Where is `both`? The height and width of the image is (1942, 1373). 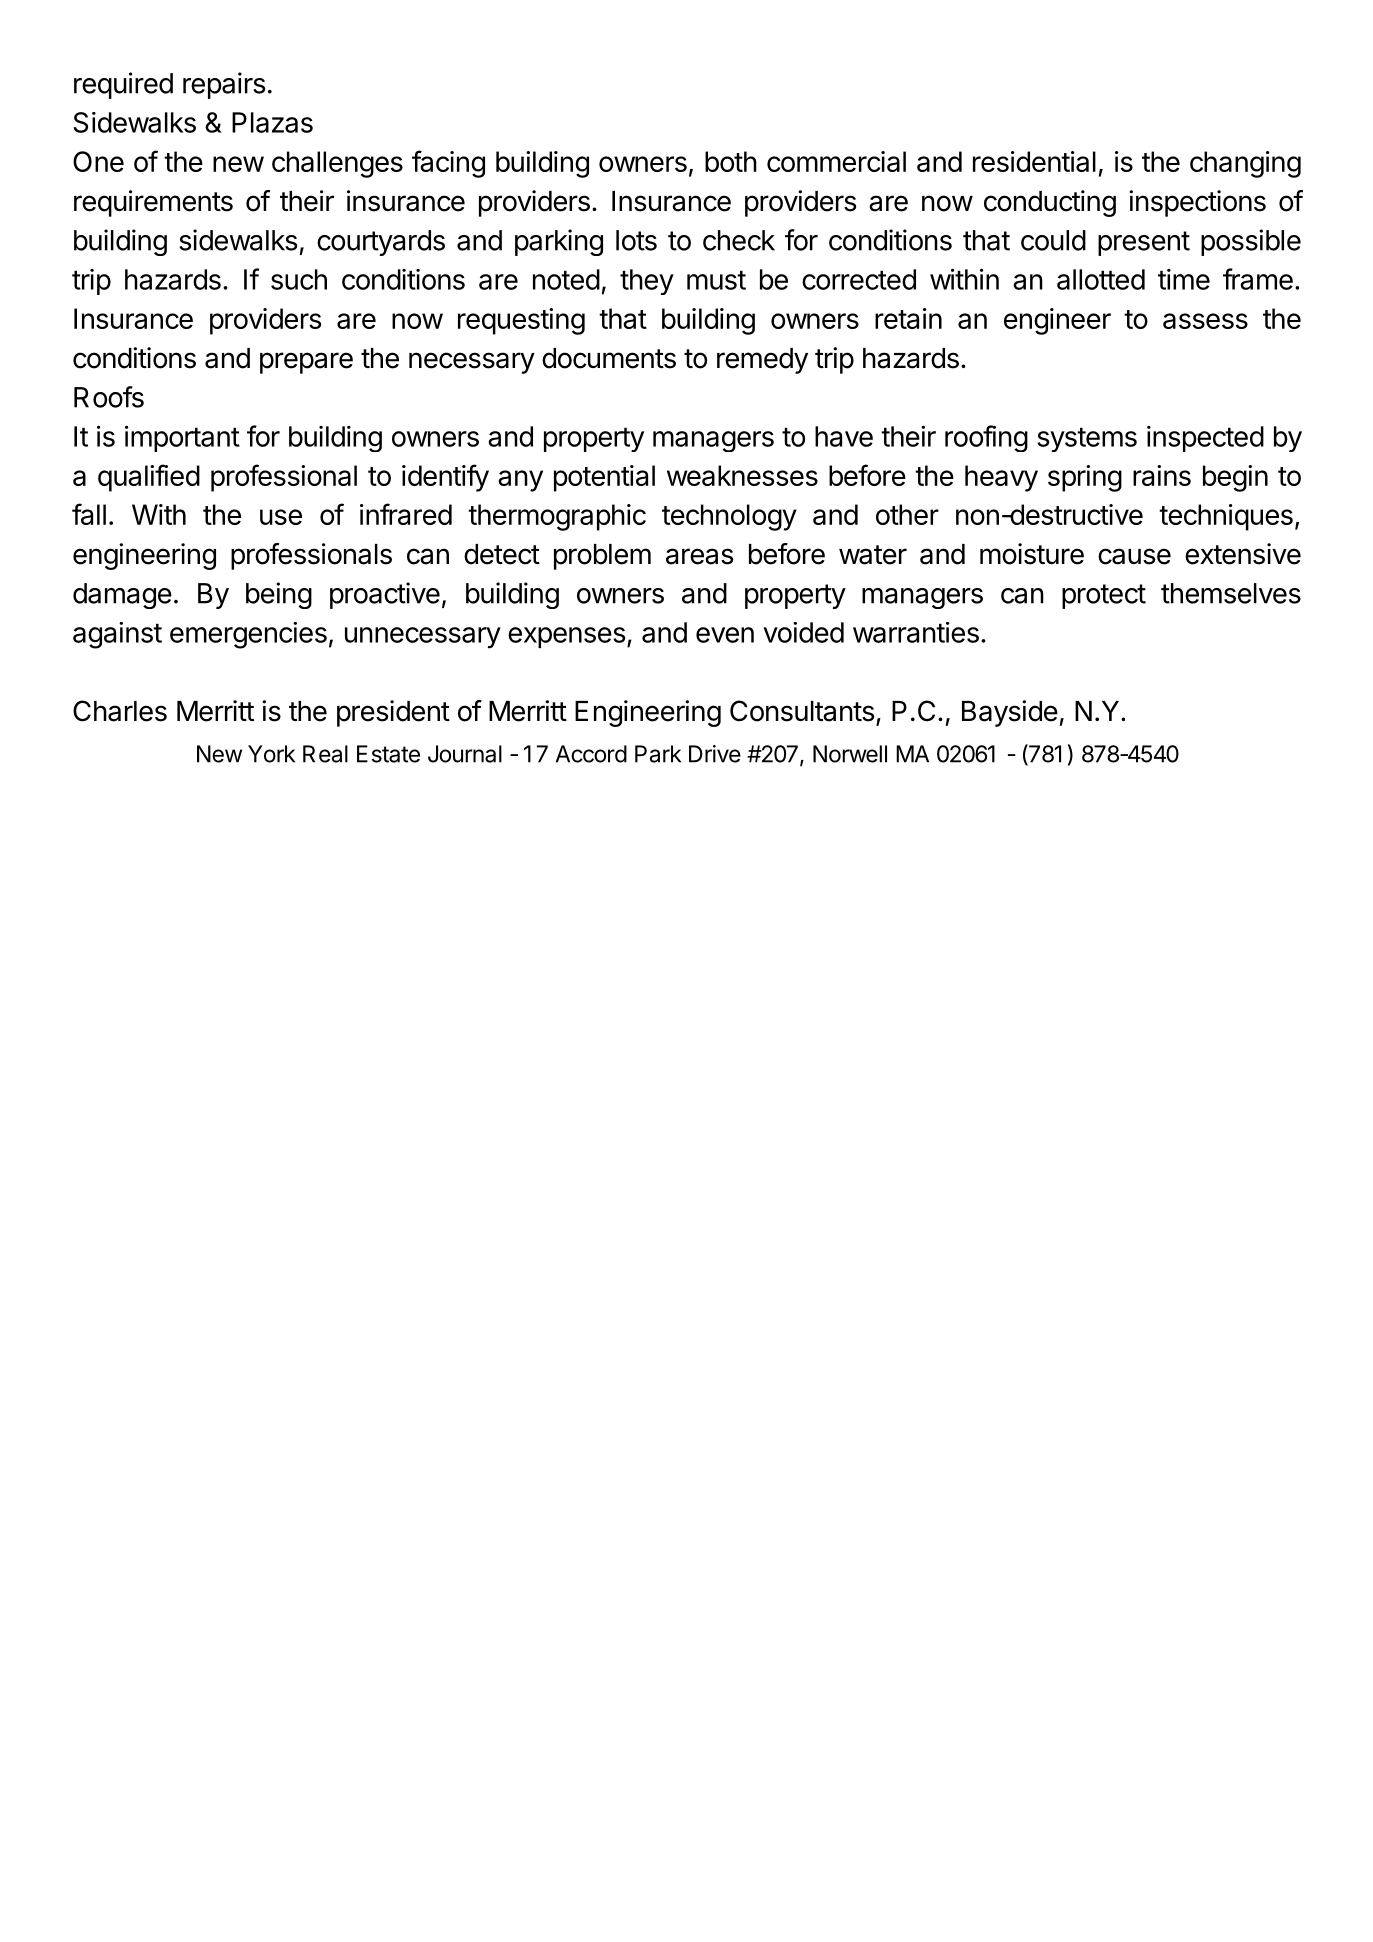 both is located at coordinates (731, 161).
